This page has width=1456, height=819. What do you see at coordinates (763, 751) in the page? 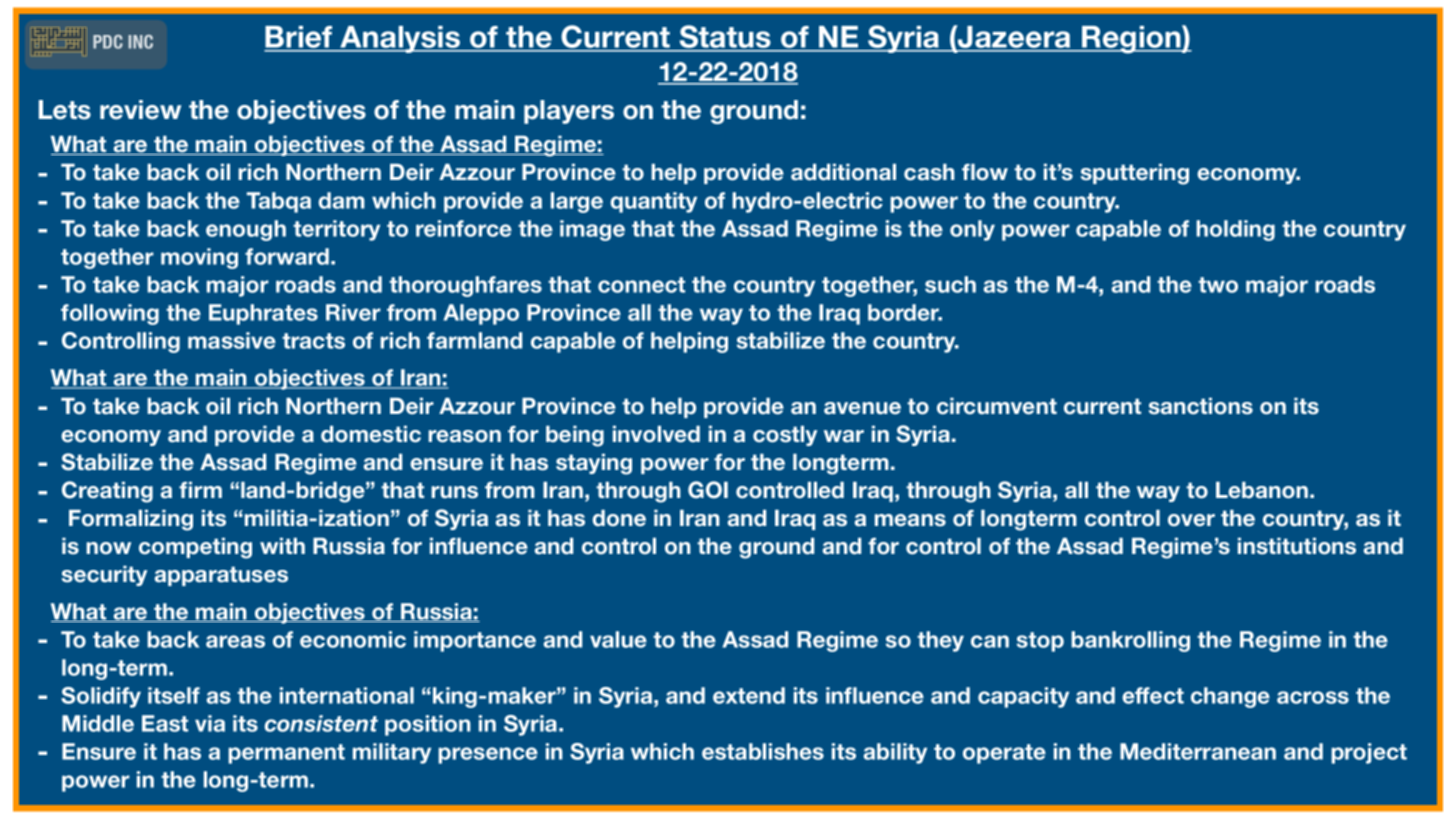
I see `establishes` at bounding box center [763, 751].
